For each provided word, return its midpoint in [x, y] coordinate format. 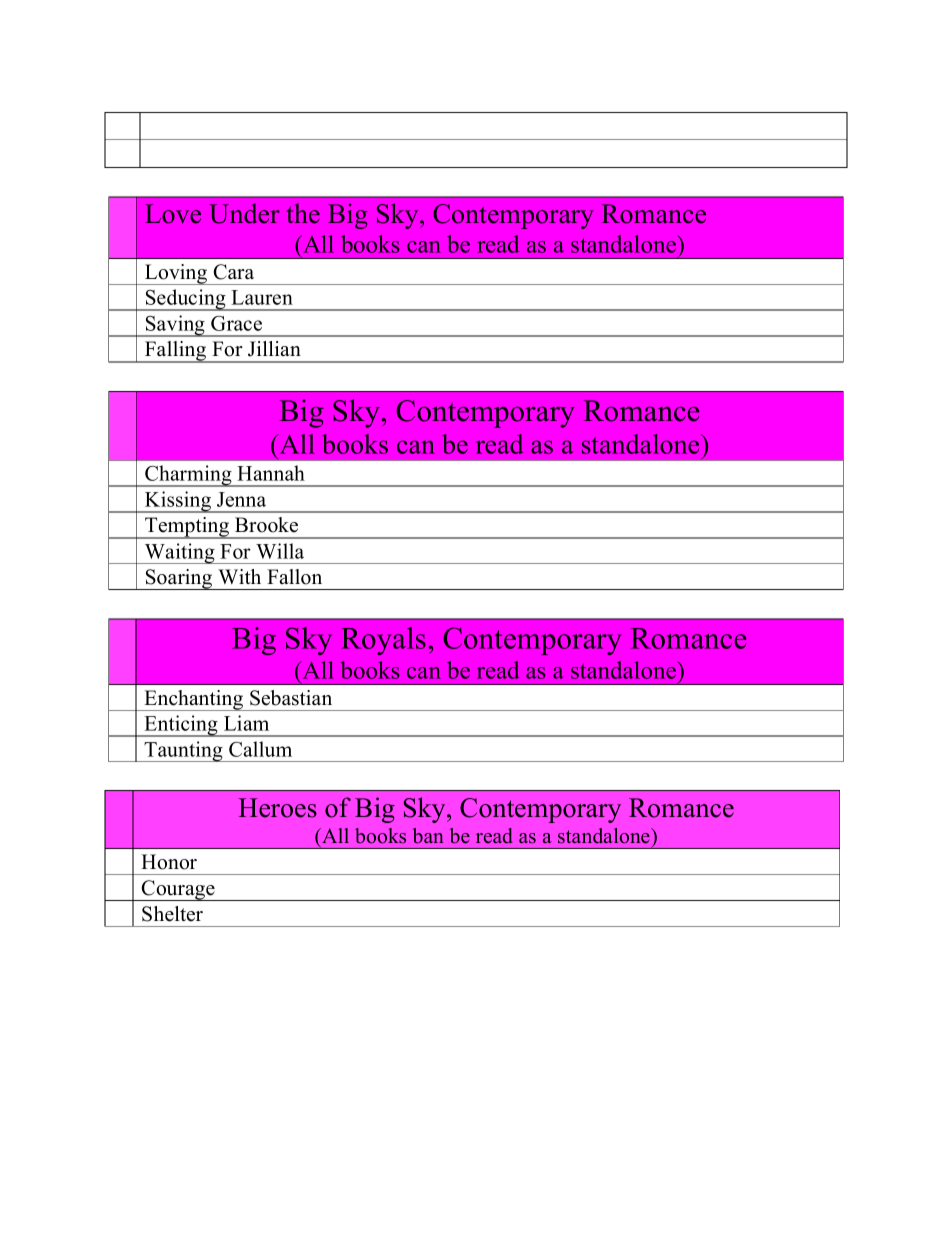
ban [428, 836]
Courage [178, 890]
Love [173, 214]
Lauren [262, 297]
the [303, 213]
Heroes [277, 808]
